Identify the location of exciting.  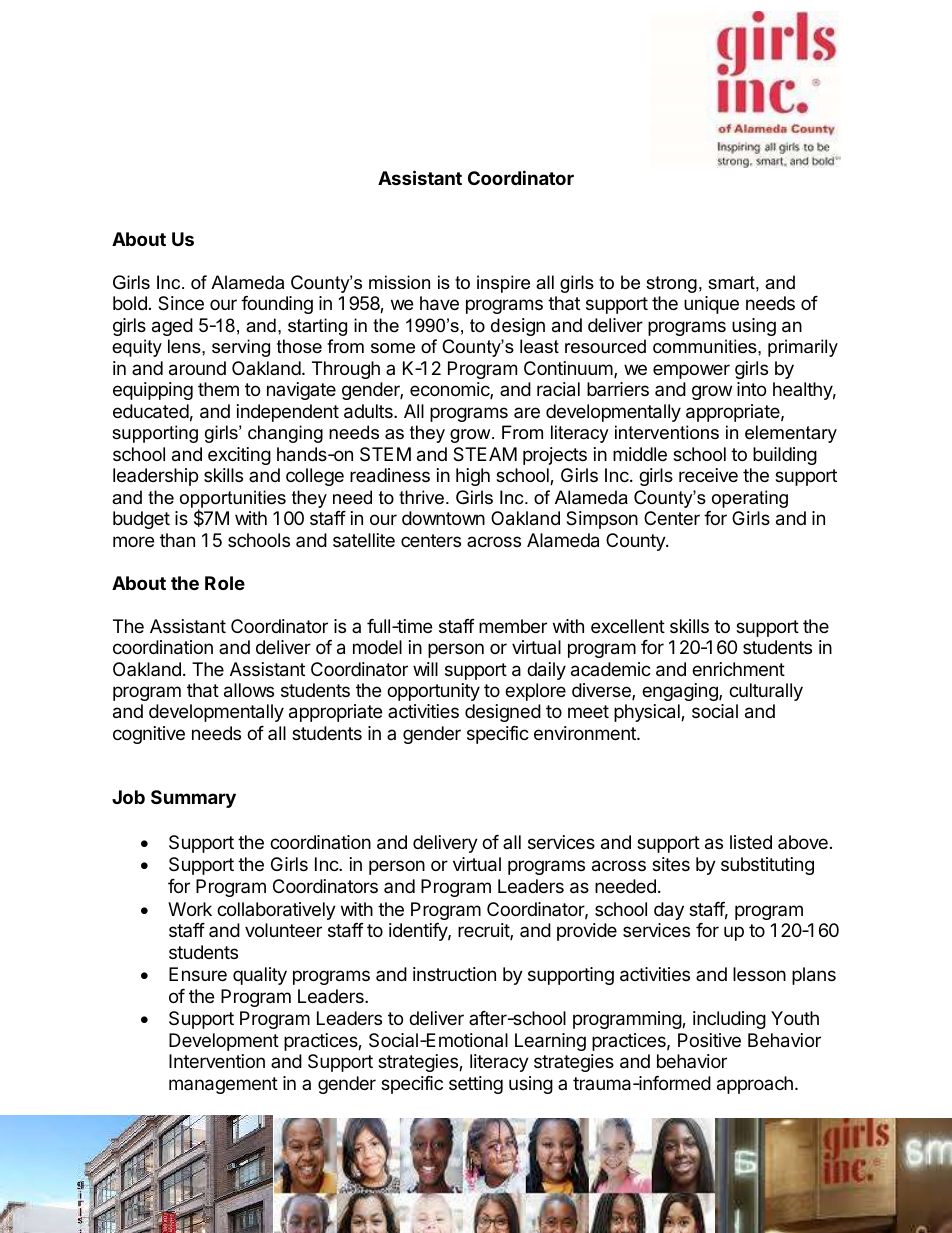
(239, 456).
